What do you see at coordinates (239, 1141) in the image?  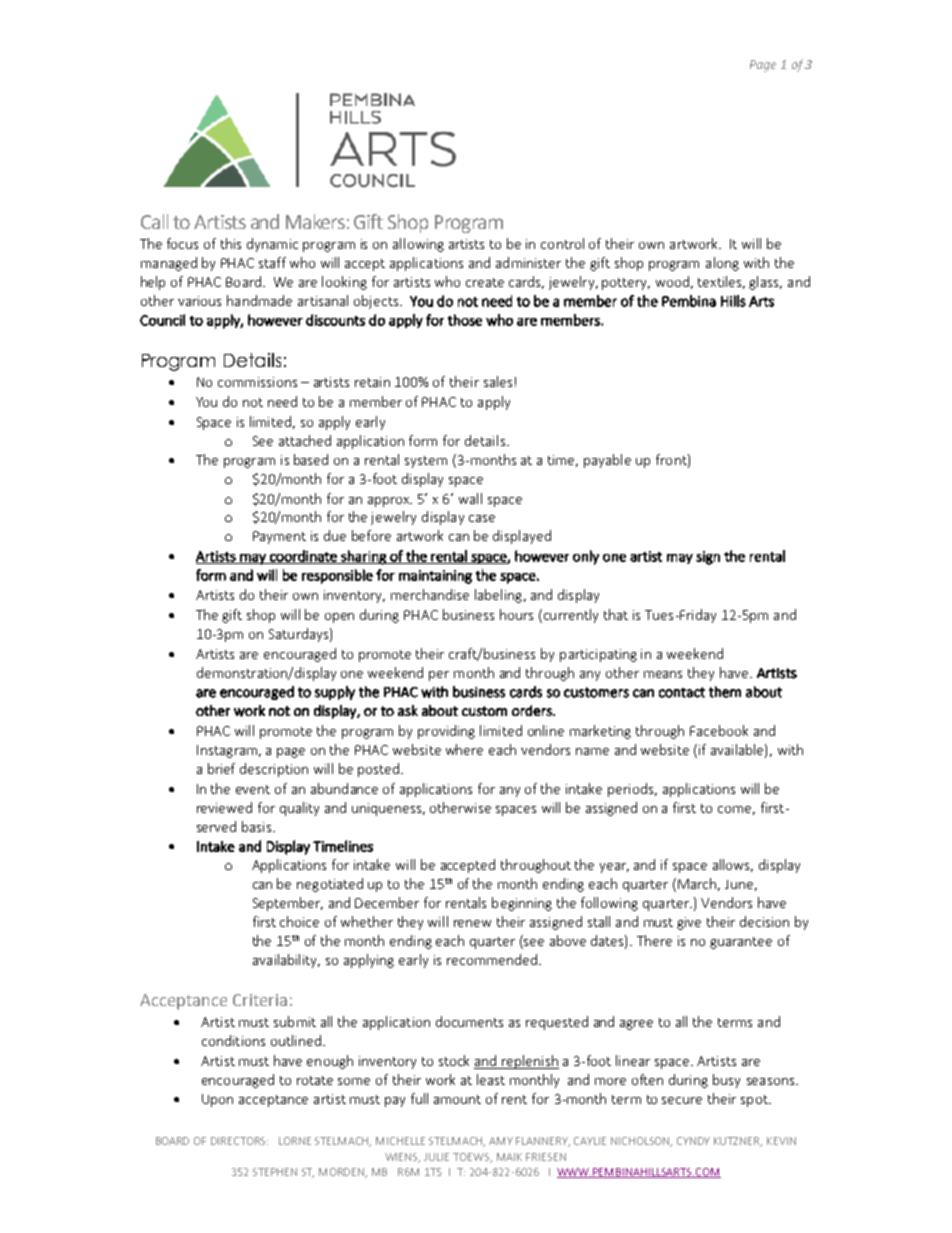 I see `DIRECTORS` at bounding box center [239, 1141].
